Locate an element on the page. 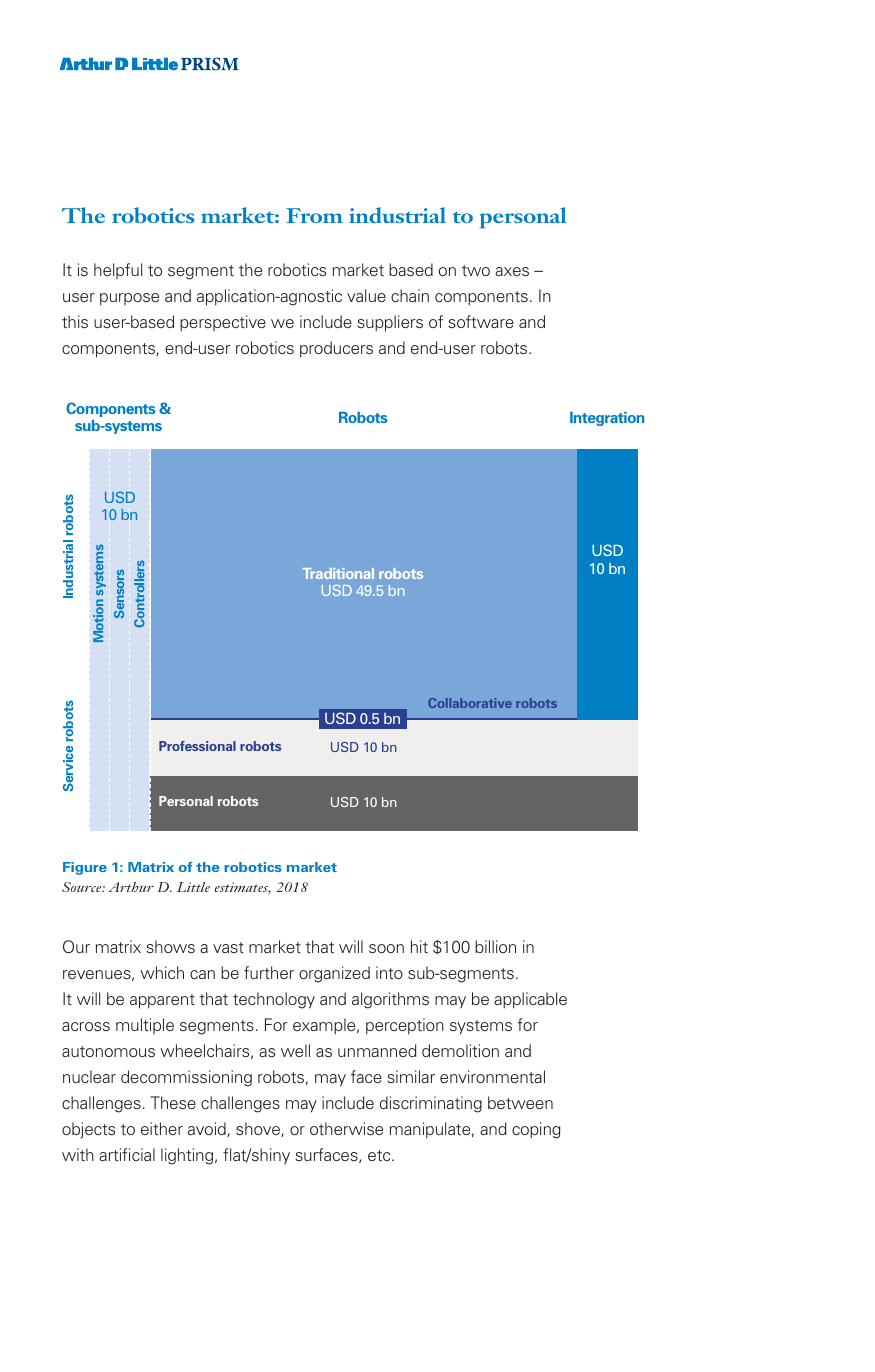 The height and width of the image is (1372, 875). axes is located at coordinates (512, 271).
